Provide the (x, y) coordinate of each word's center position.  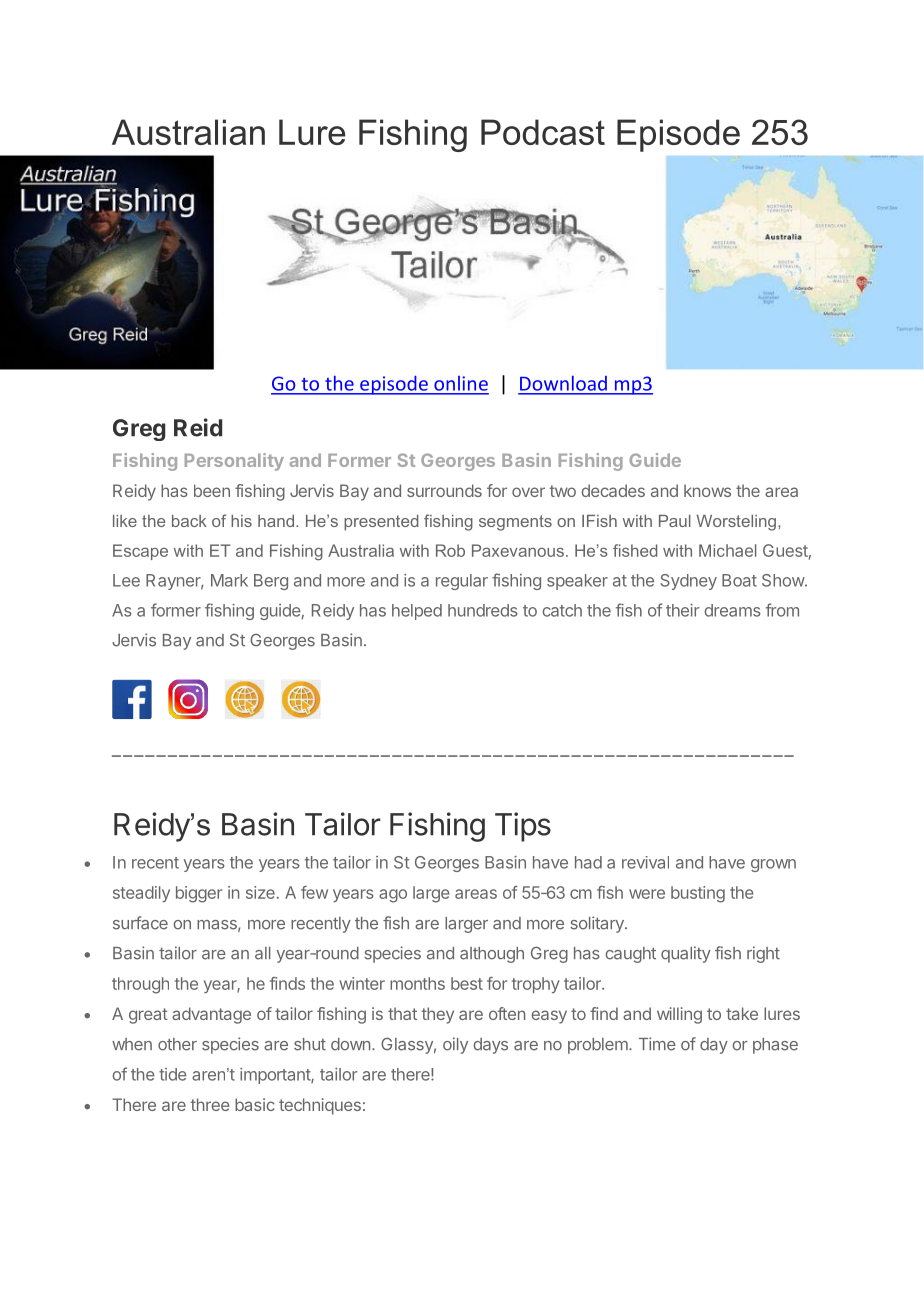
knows (707, 490)
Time (657, 1044)
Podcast (543, 132)
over (528, 492)
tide (173, 1074)
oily (455, 1045)
